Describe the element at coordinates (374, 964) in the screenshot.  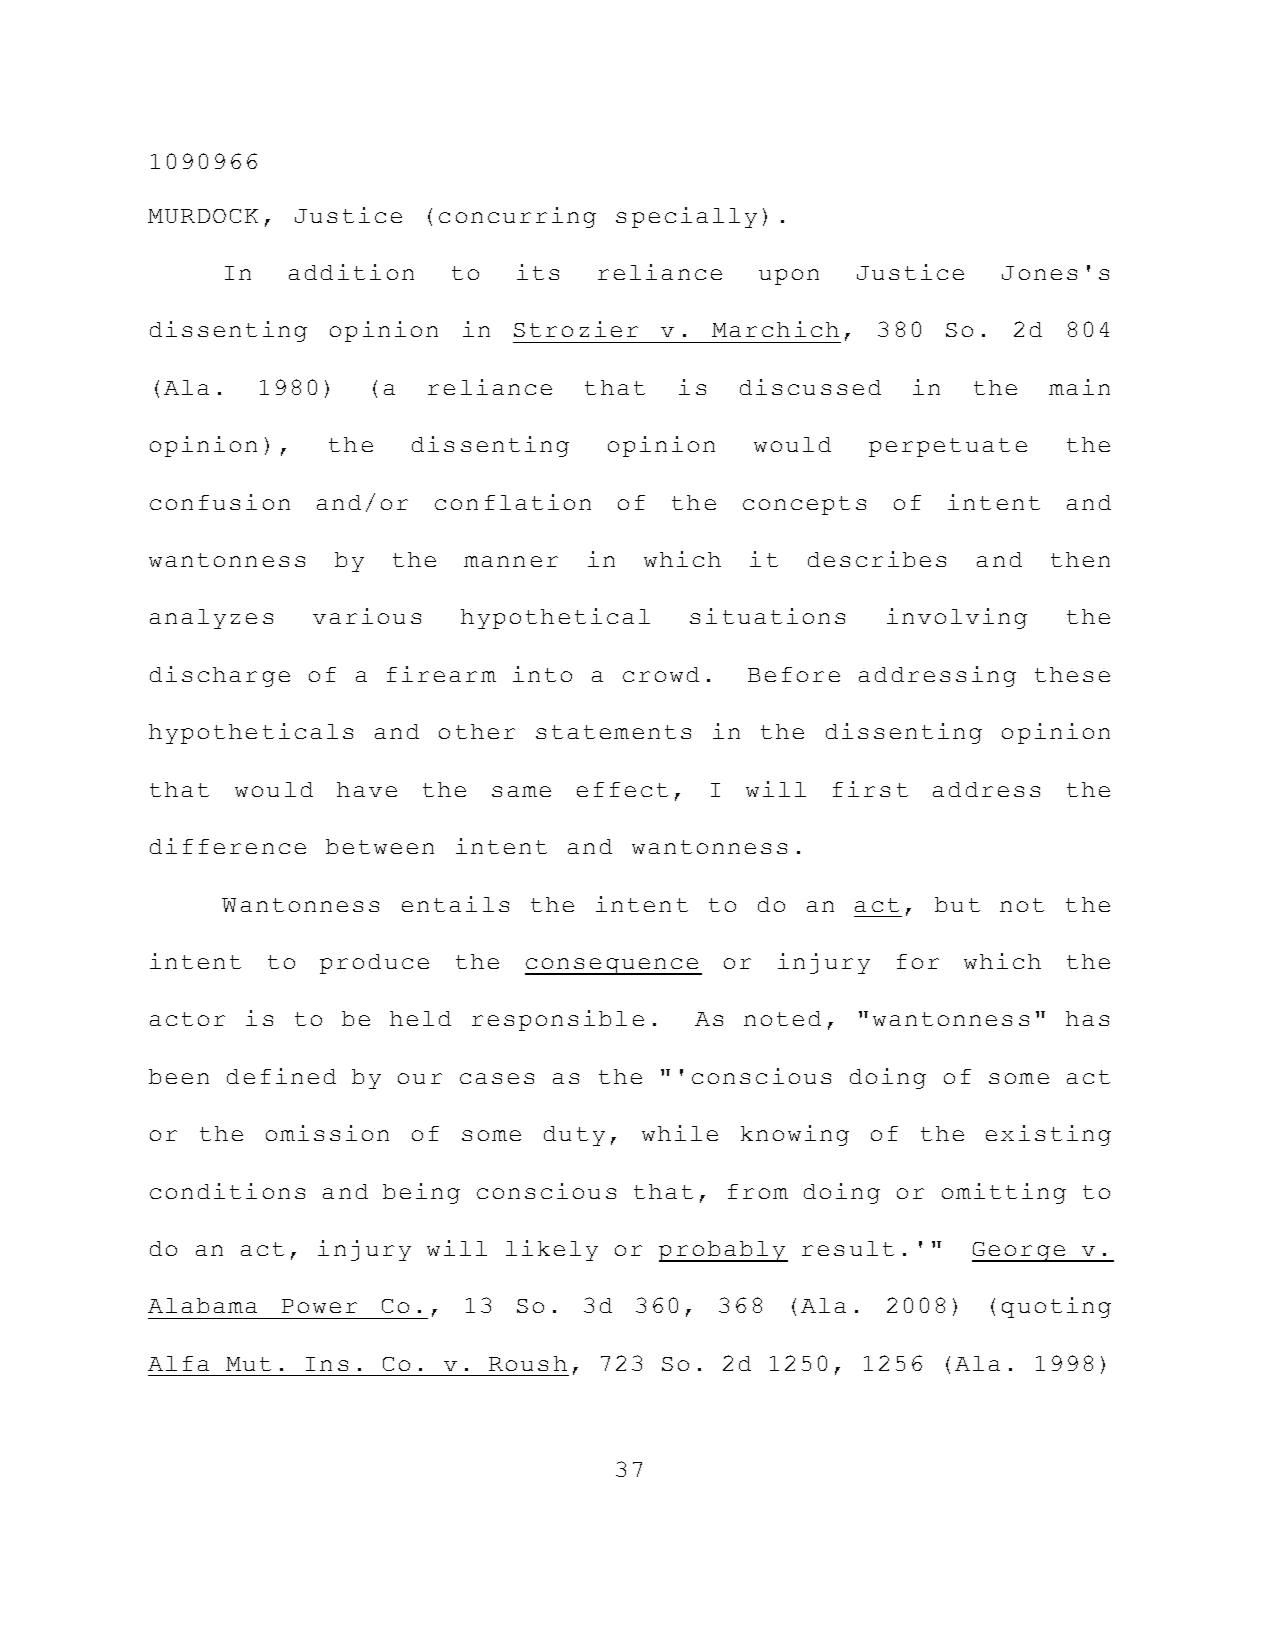
I see `produce` at that location.
